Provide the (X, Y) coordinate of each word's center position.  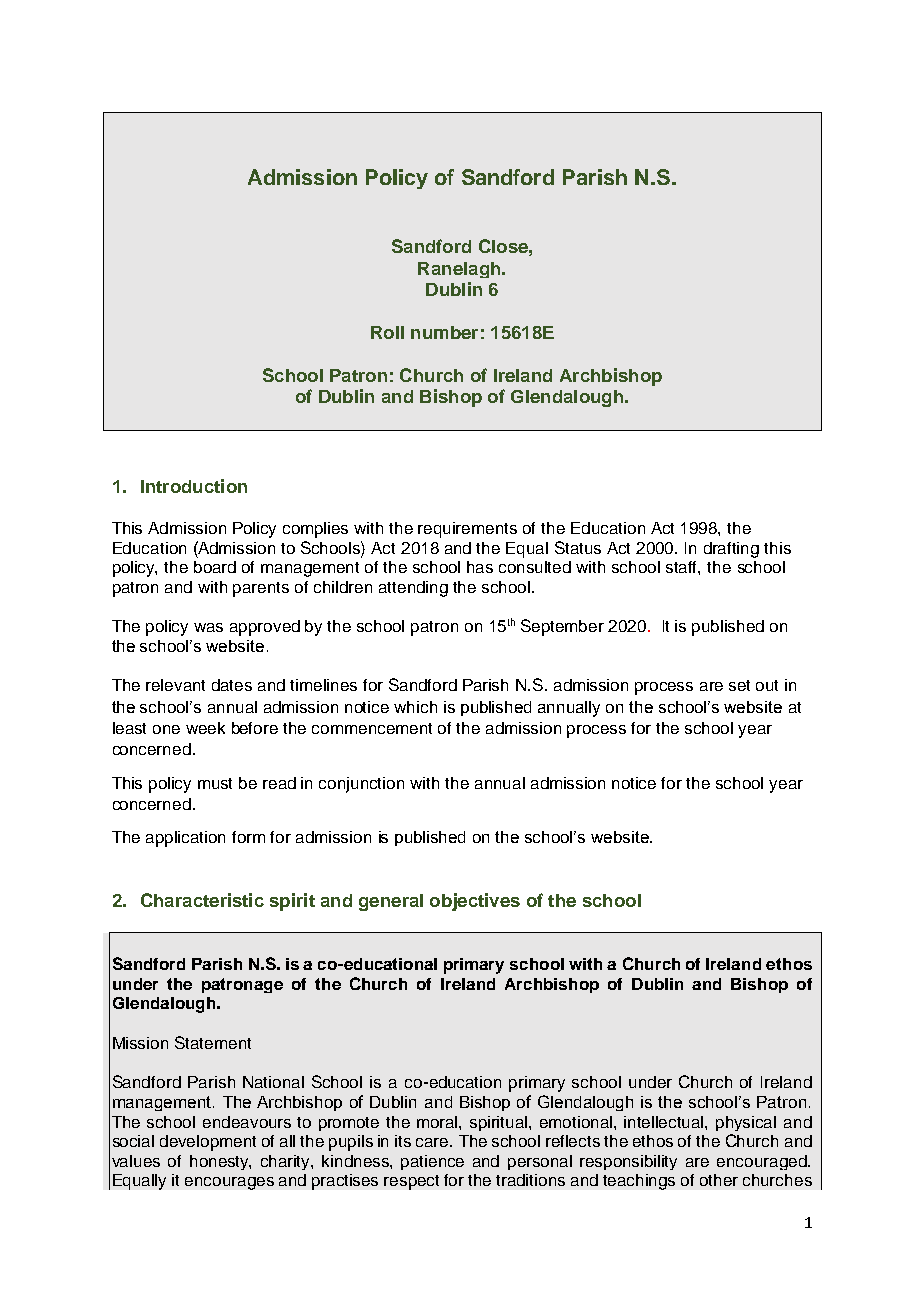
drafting (731, 550)
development (208, 1143)
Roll (387, 332)
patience (432, 1162)
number (444, 332)
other (719, 1180)
